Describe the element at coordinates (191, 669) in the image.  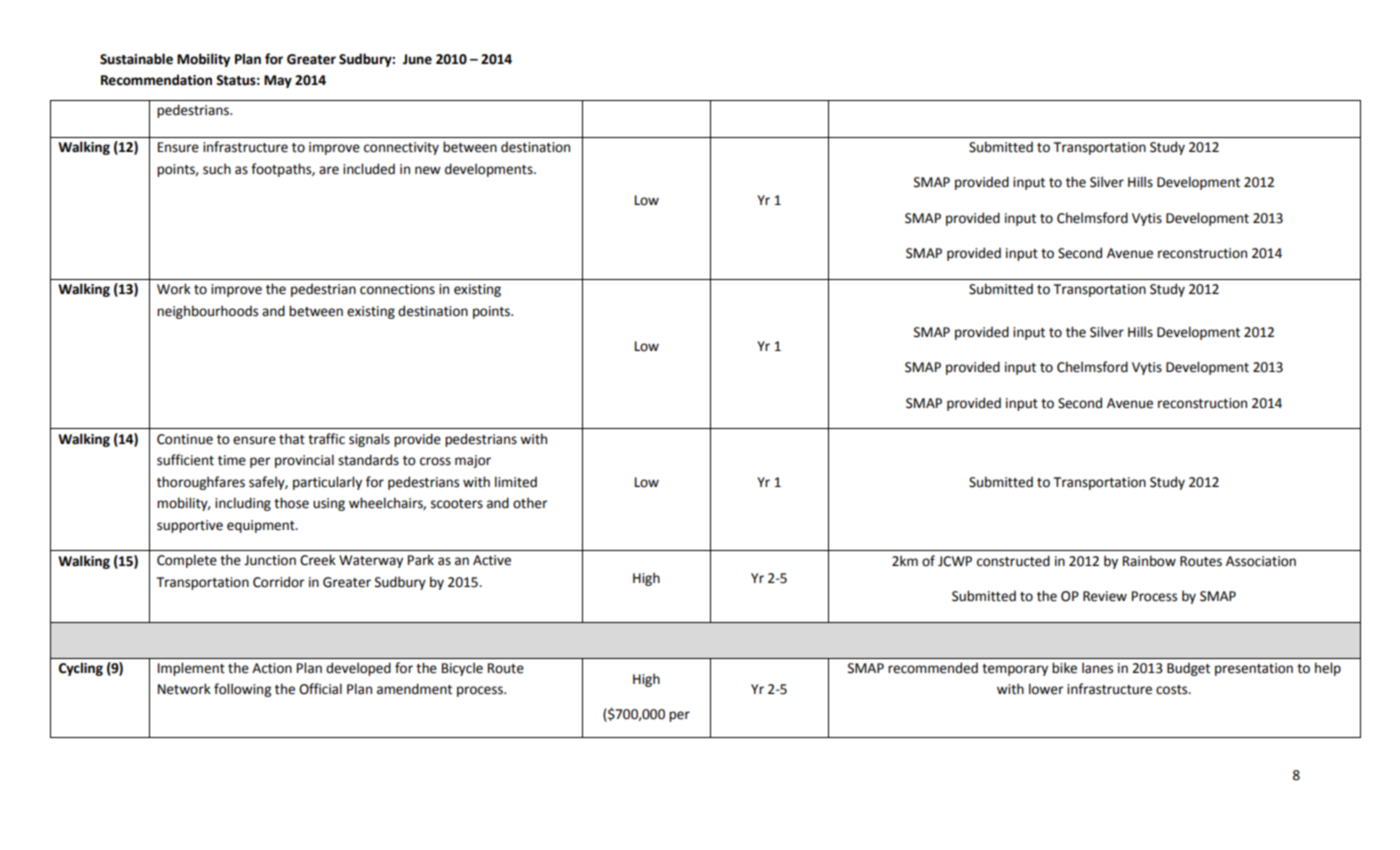
I see `Implement` at that location.
